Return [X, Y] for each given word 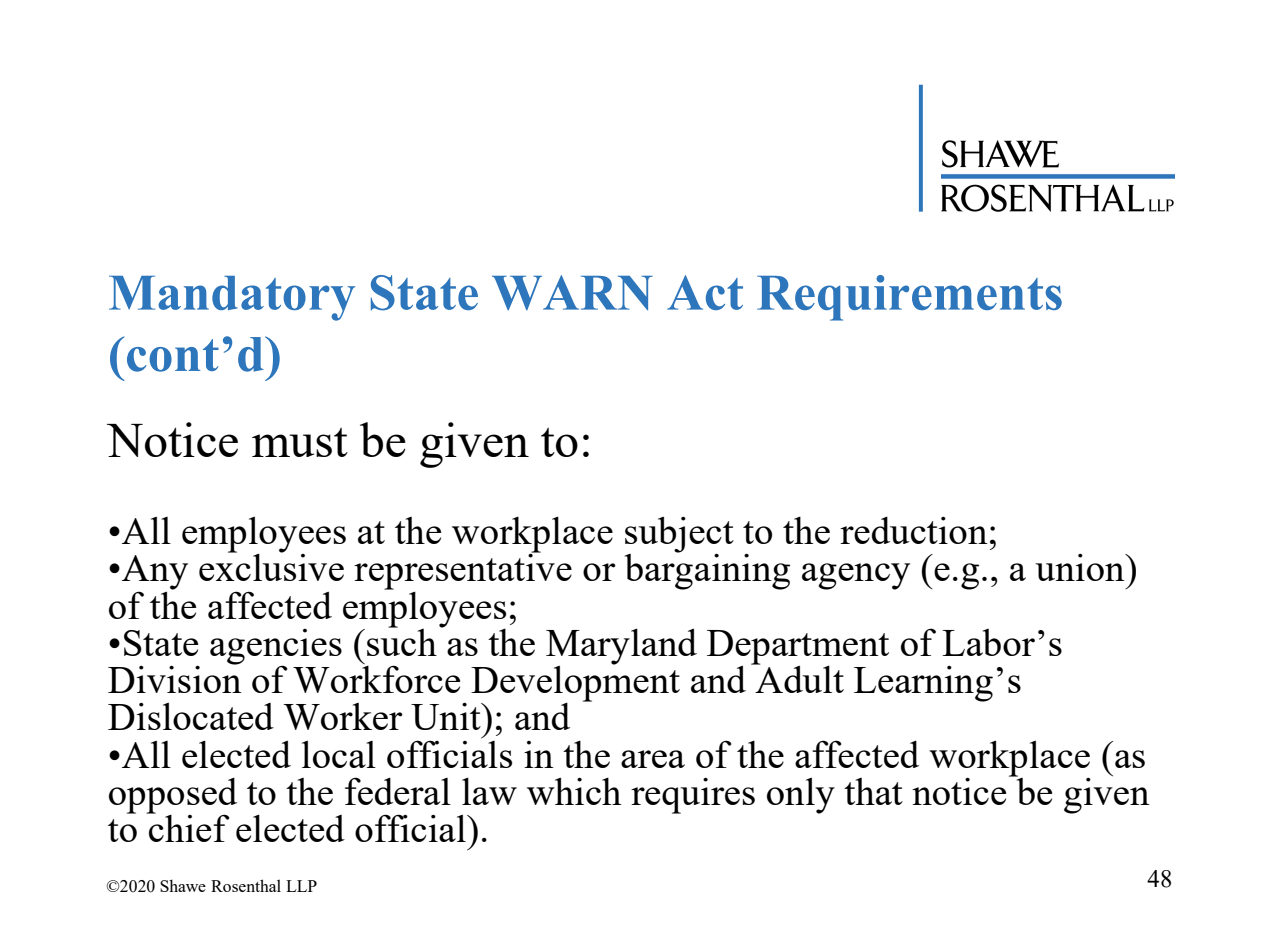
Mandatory [232, 298]
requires [693, 796]
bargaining [707, 571]
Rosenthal [246, 885]
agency [856, 576]
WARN [572, 292]
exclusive [271, 566]
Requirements [909, 298]
